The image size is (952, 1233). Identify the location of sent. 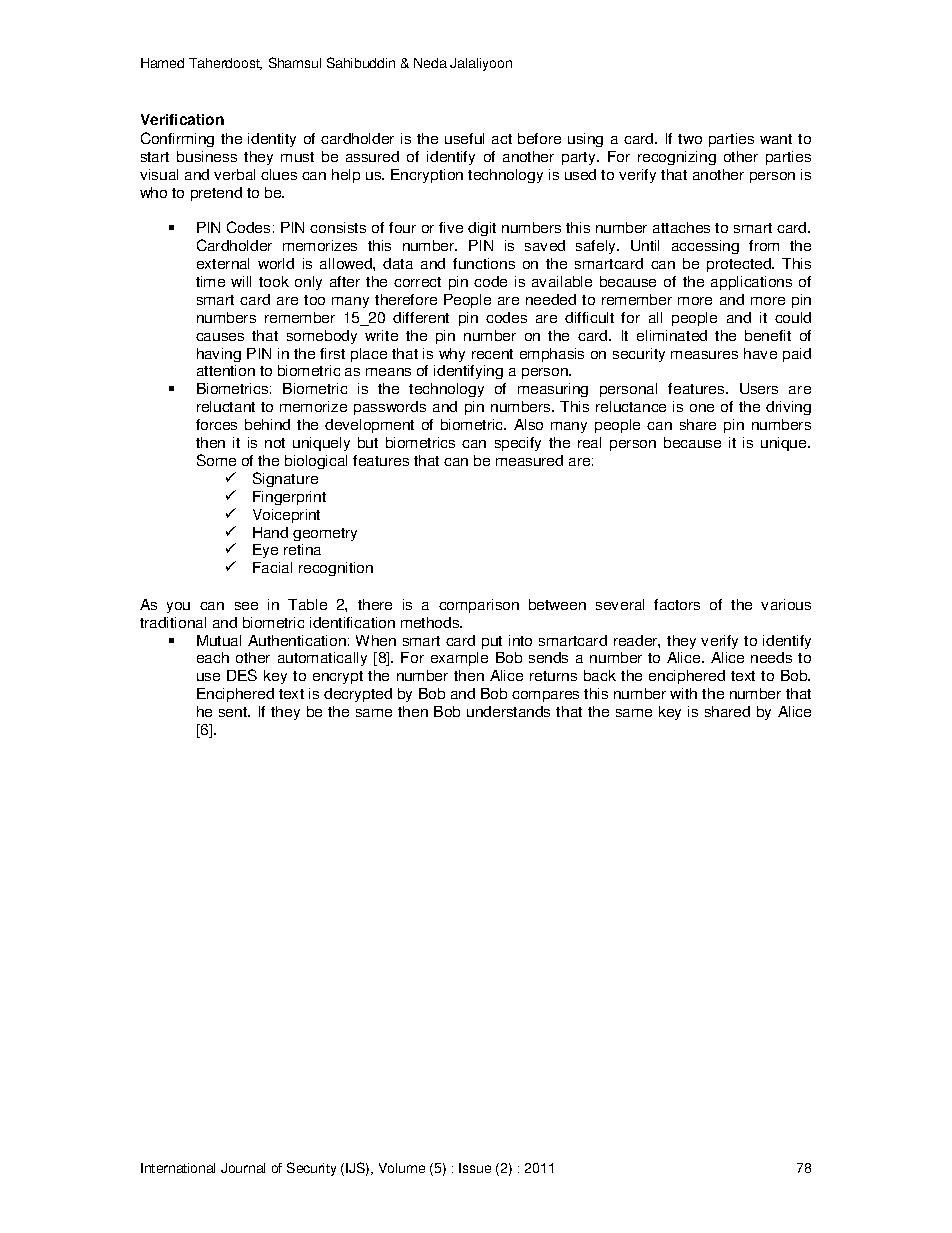
(234, 712).
